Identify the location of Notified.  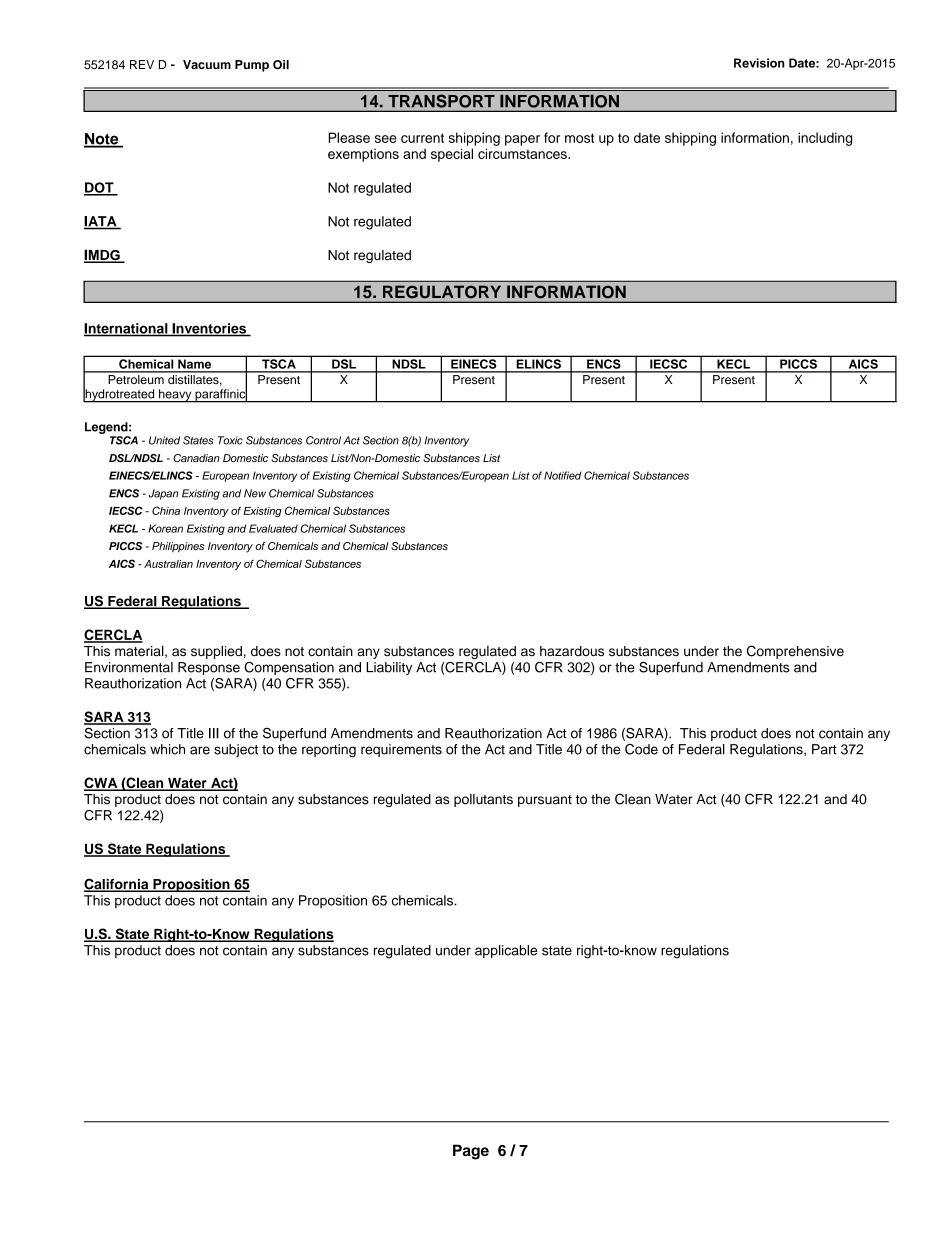
(562, 475).
